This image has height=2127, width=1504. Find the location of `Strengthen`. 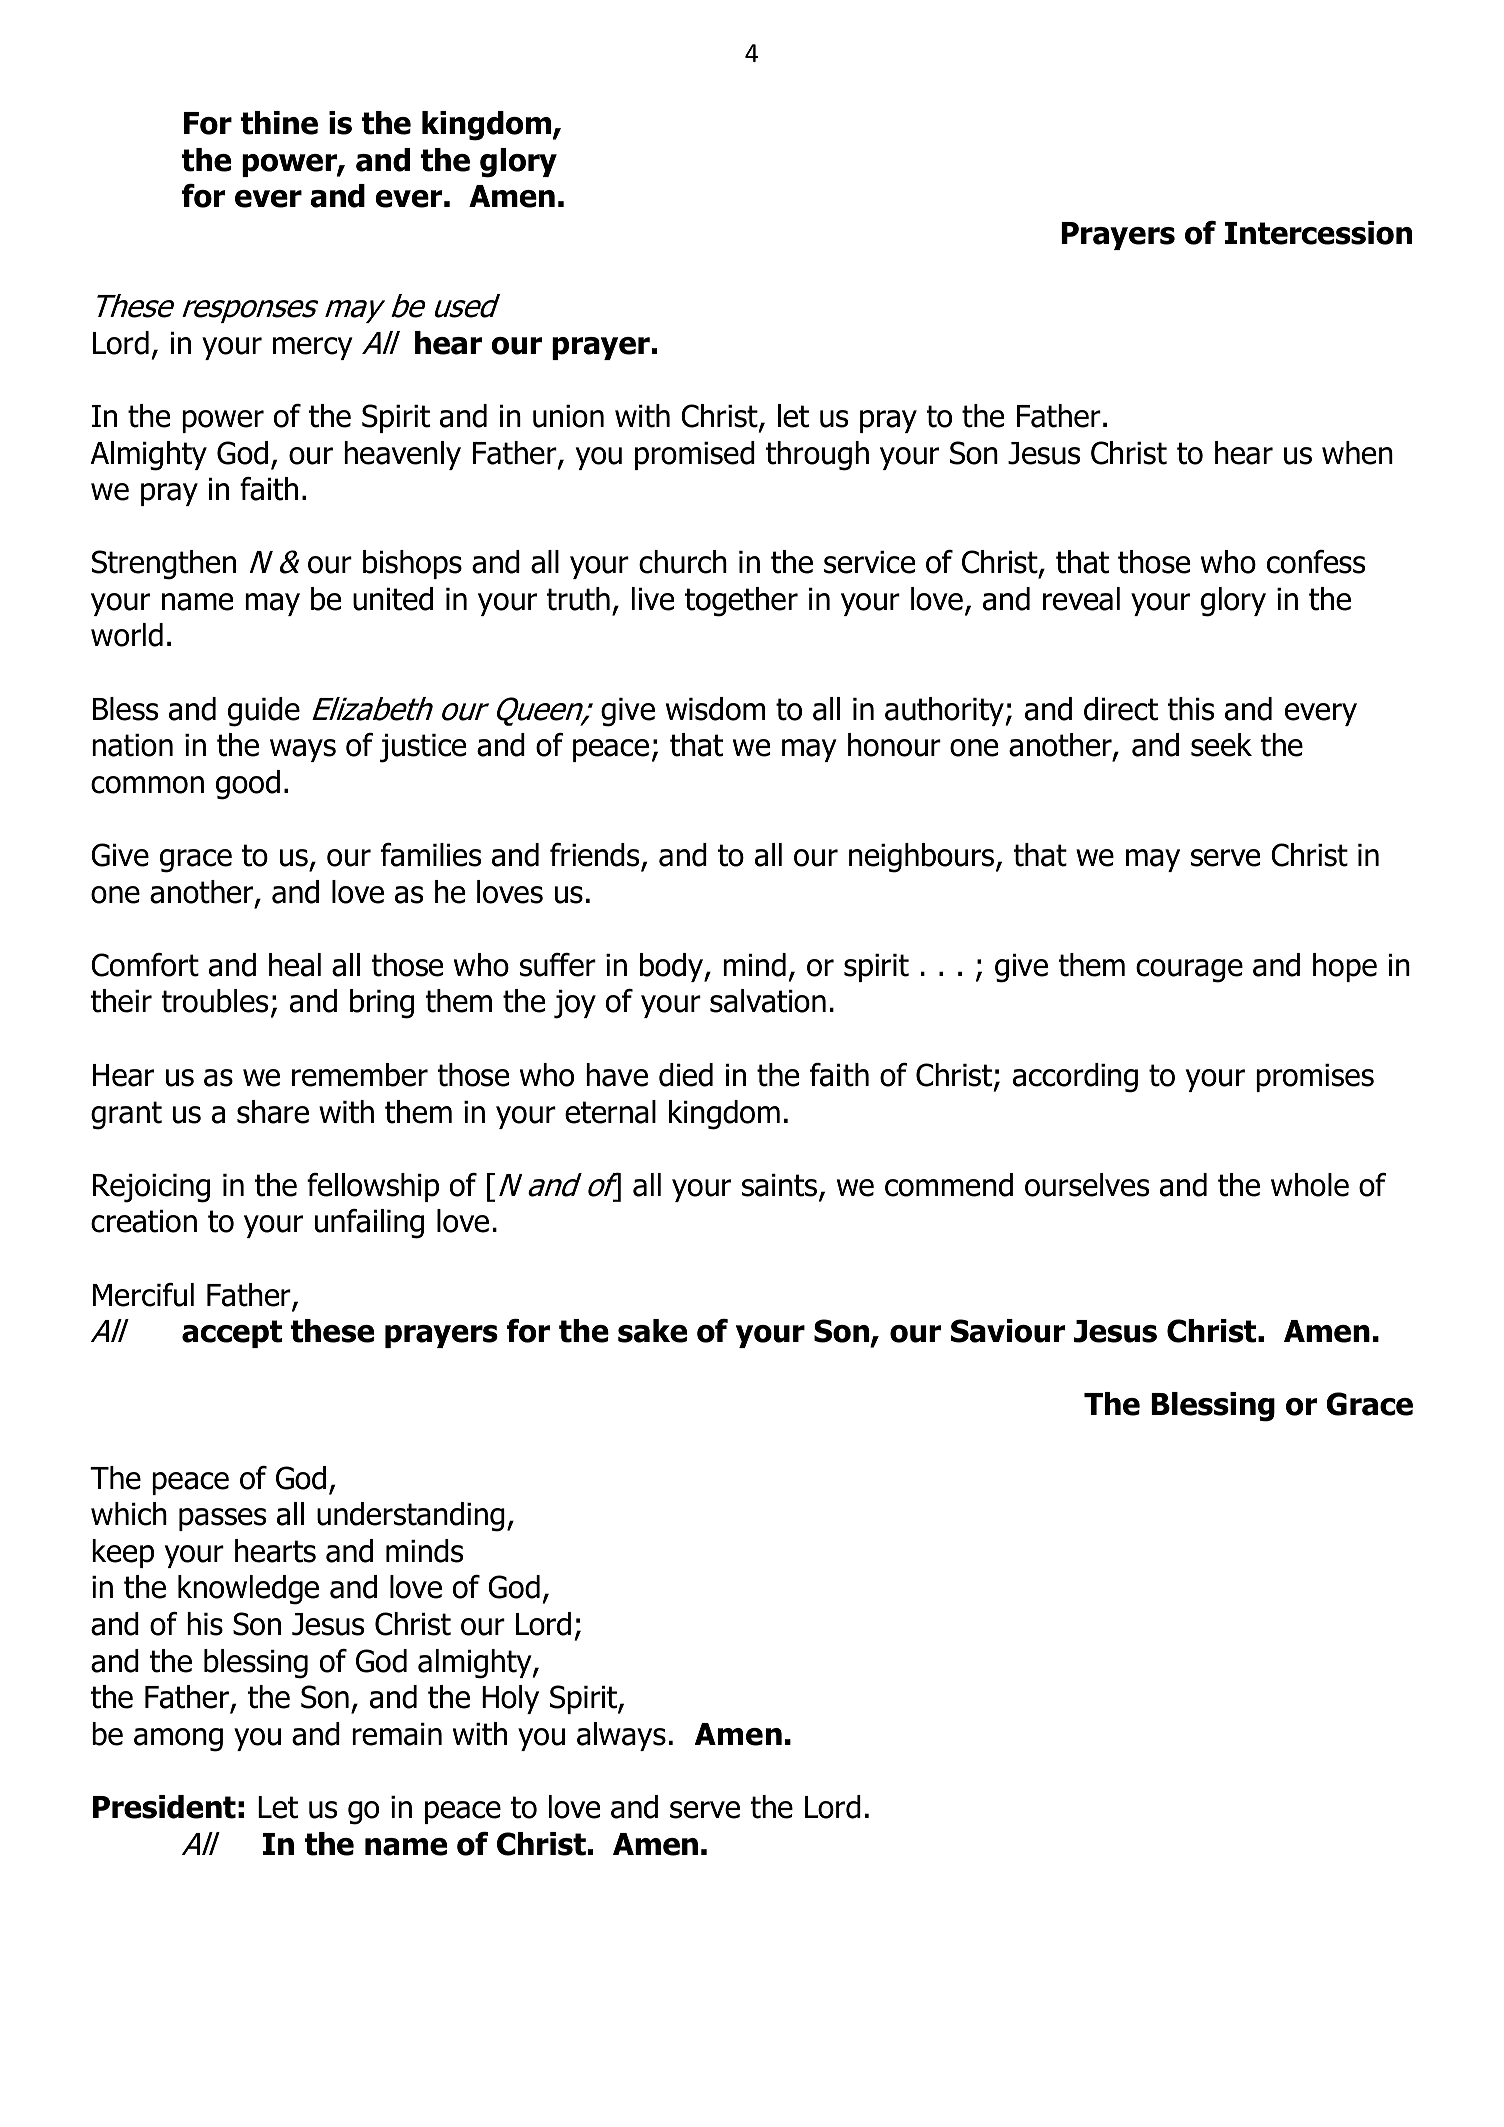

Strengthen is located at coordinates (164, 565).
